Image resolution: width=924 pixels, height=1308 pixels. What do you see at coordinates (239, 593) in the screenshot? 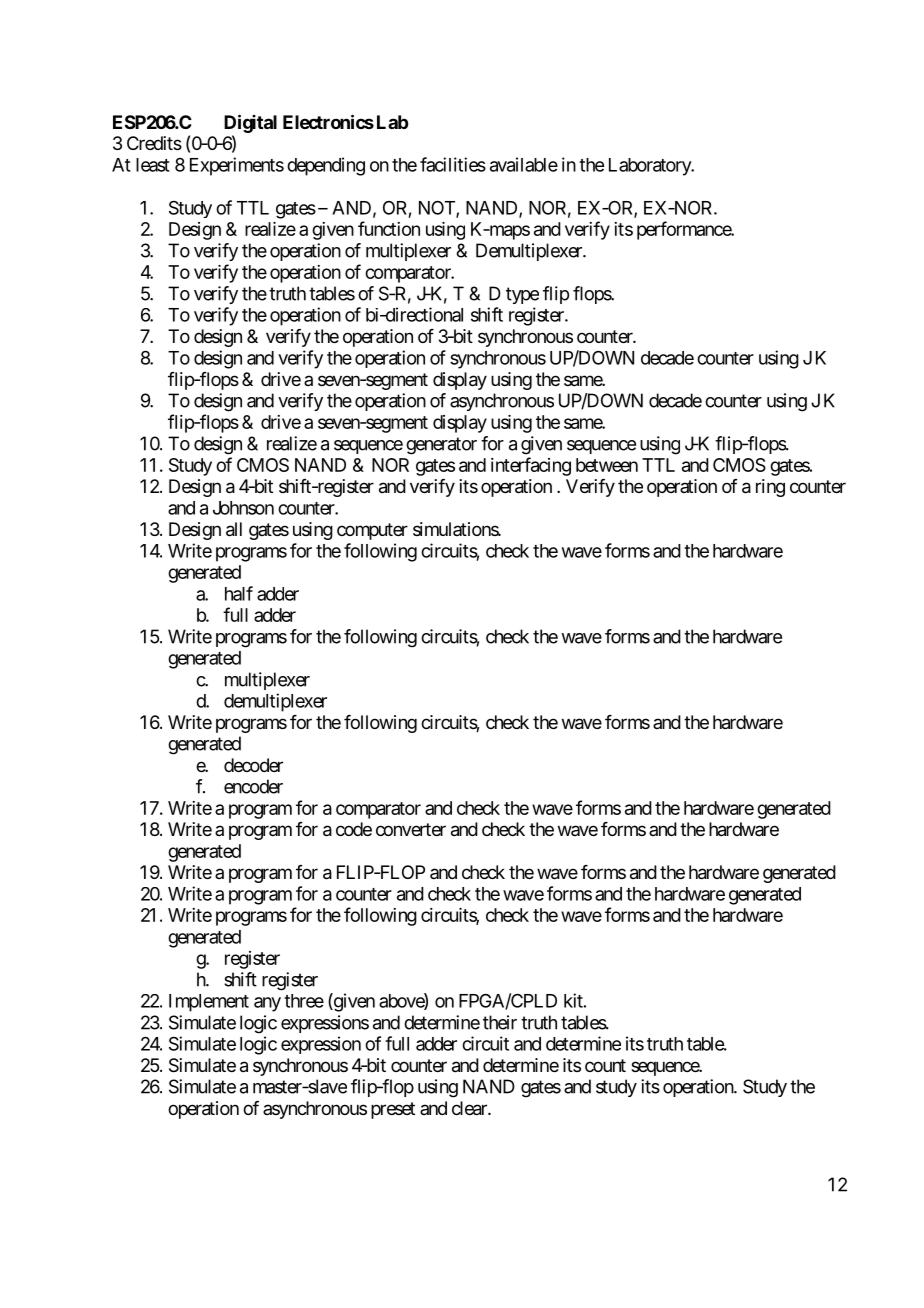
I see `half` at bounding box center [239, 593].
